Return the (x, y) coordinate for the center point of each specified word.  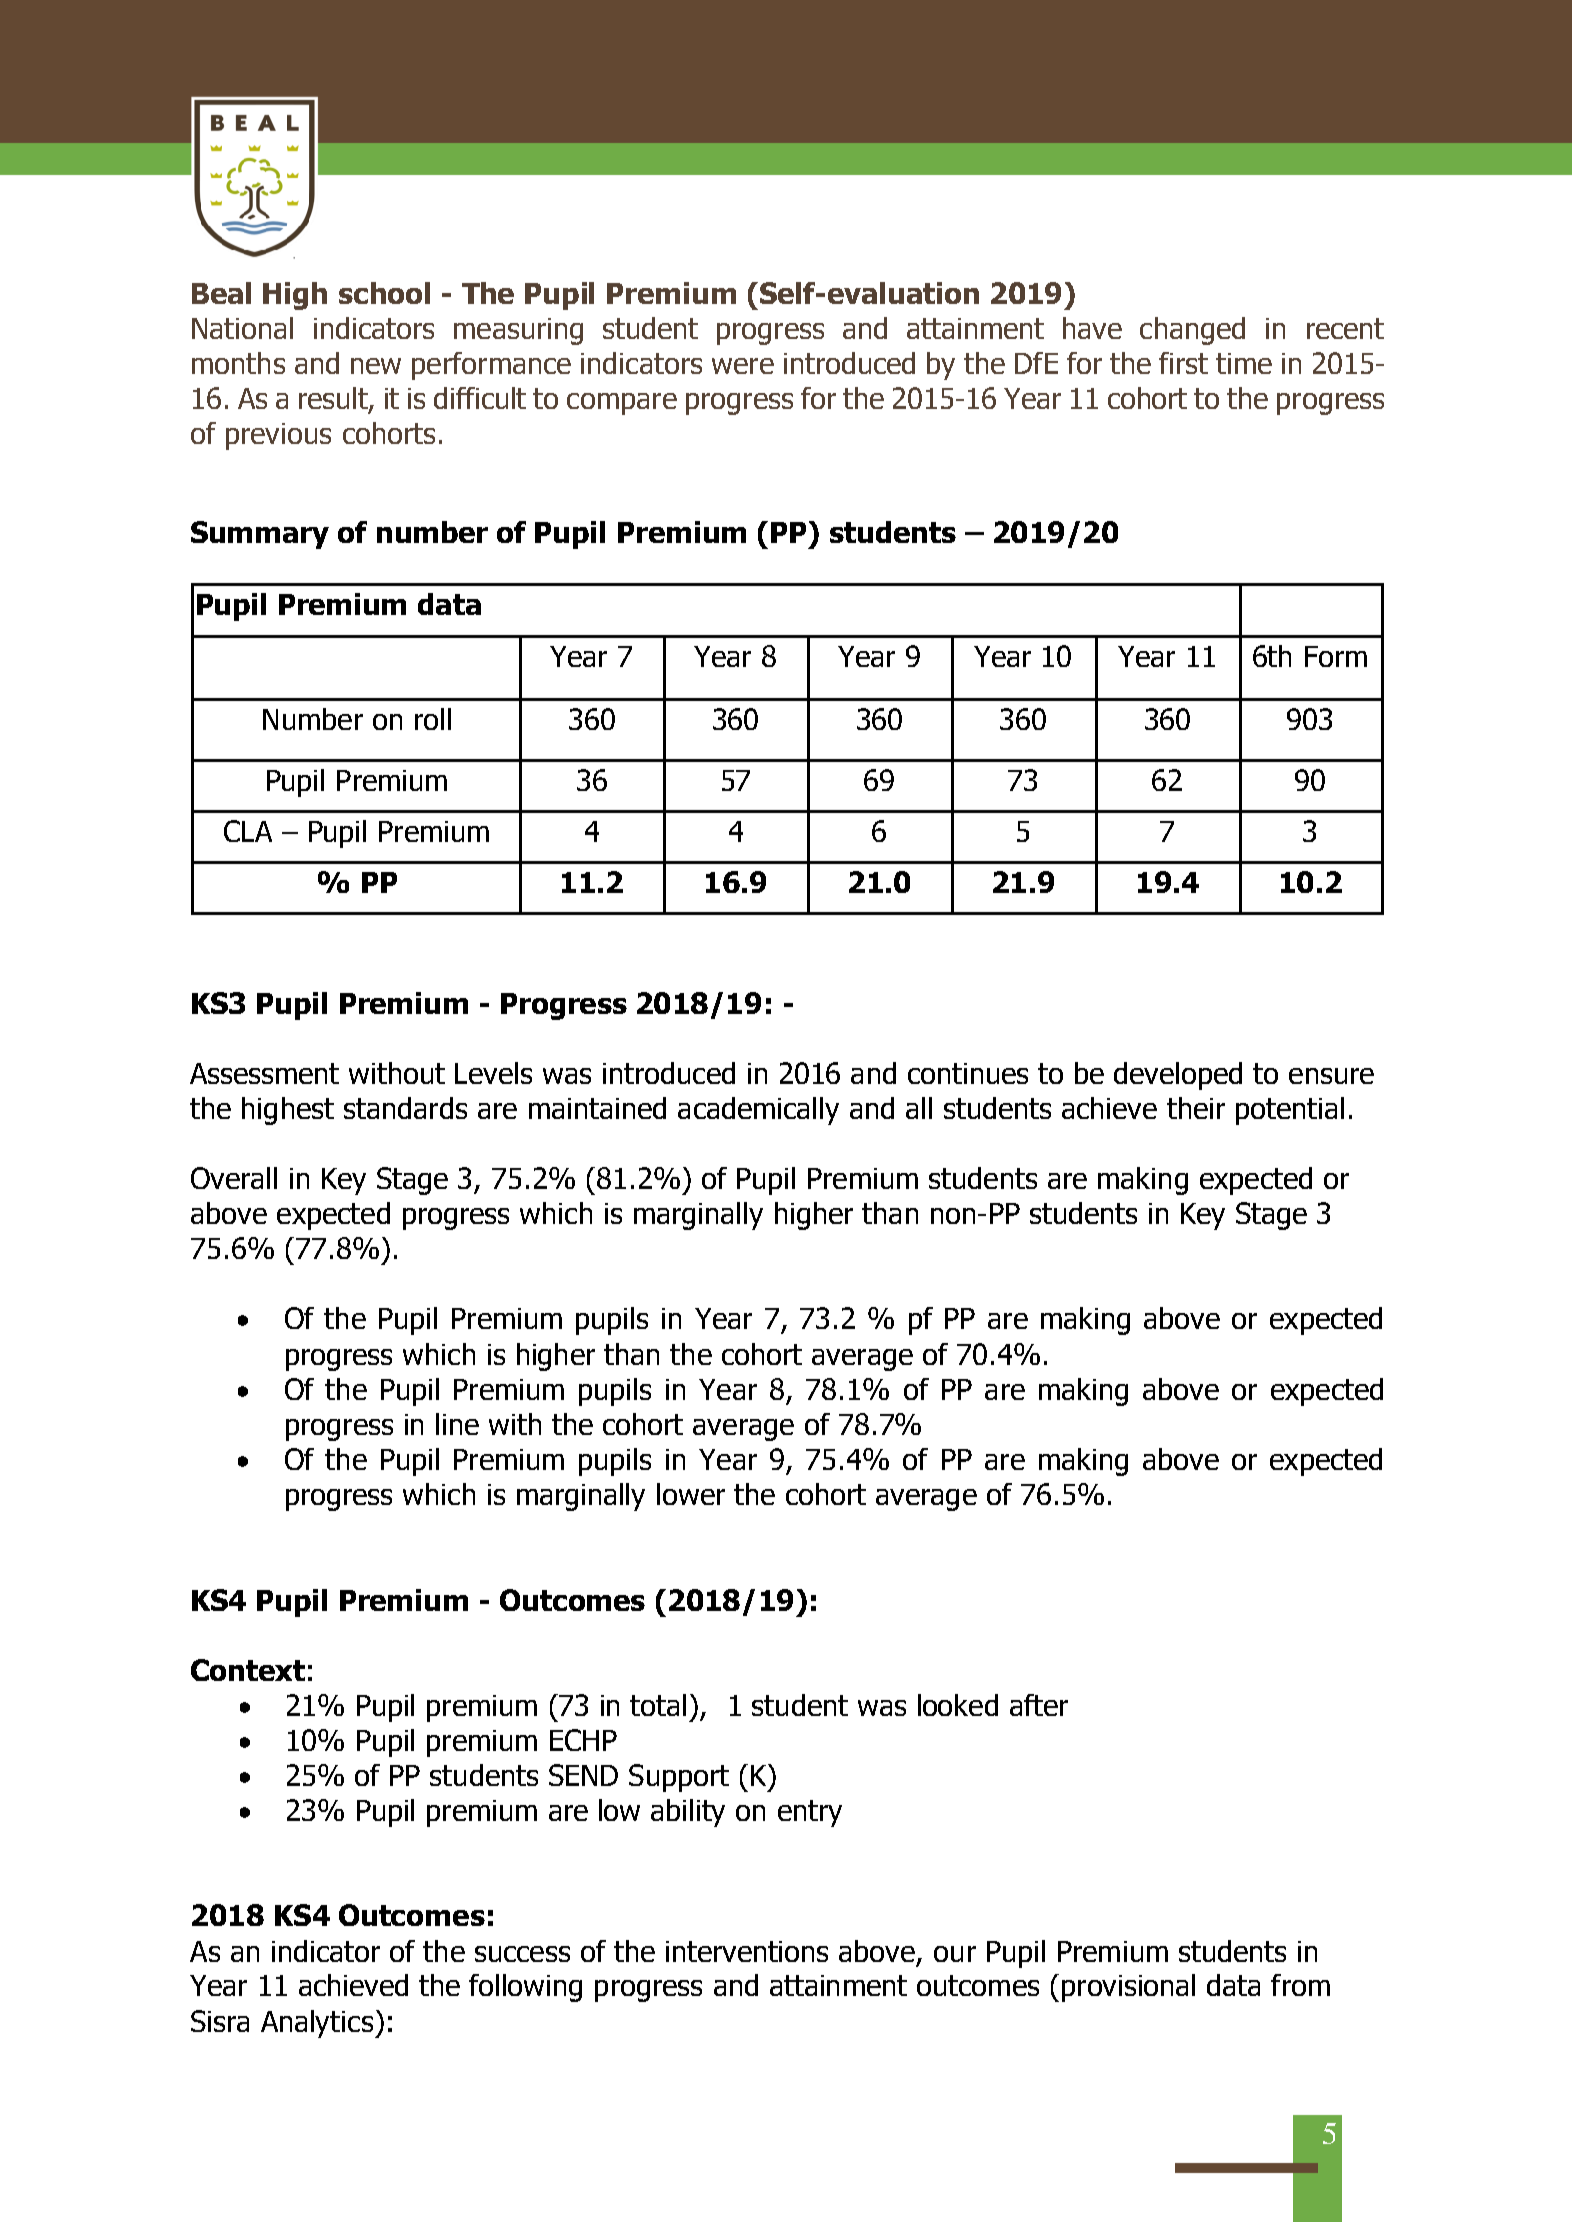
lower (691, 1494)
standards (405, 1108)
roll (433, 719)
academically (758, 1111)
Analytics (317, 2024)
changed (1192, 331)
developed (1178, 1076)
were (743, 366)
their (1196, 1108)
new (376, 366)
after (1039, 1705)
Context (248, 1670)
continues (968, 1073)
